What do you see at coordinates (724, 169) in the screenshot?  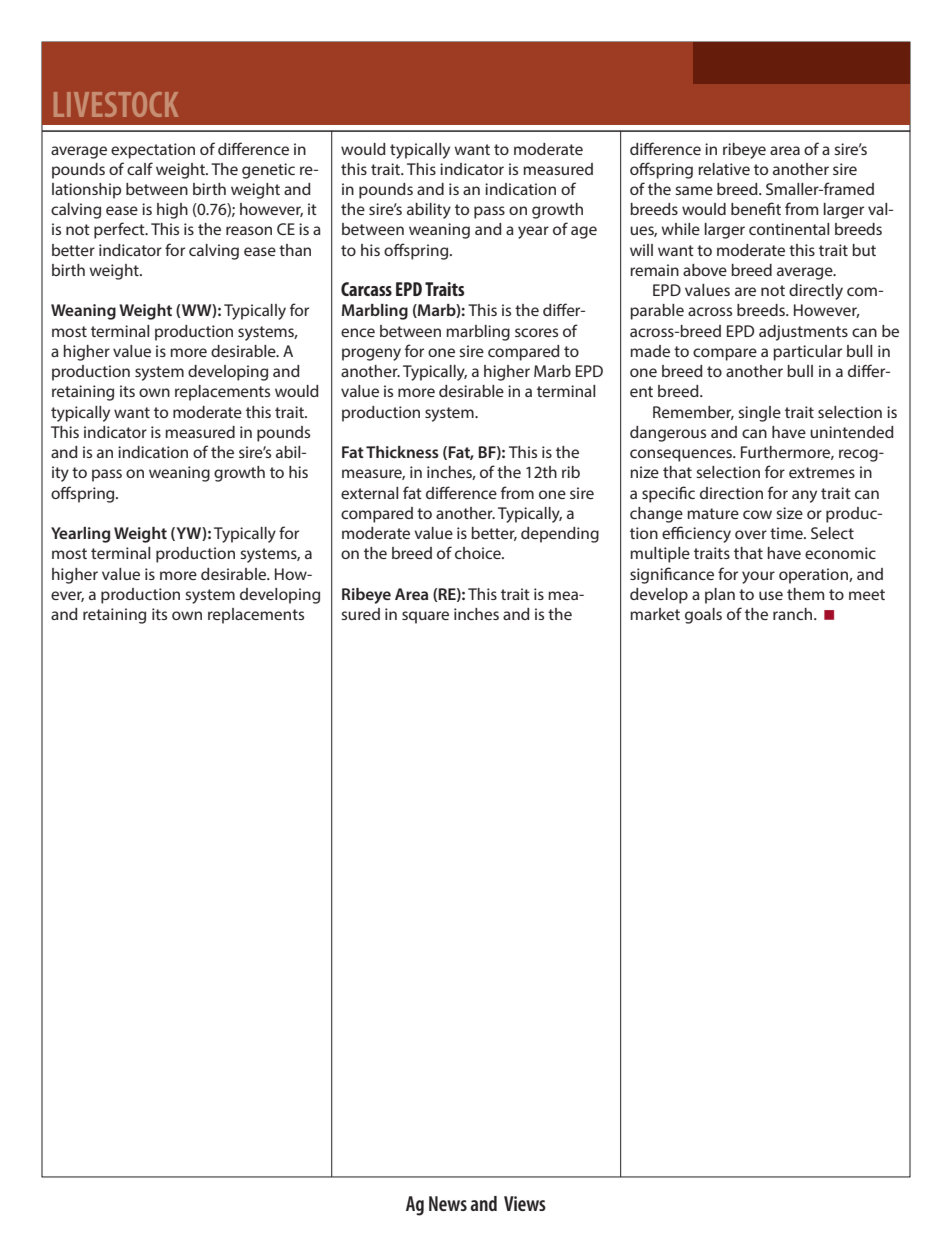 I see `relative` at bounding box center [724, 169].
